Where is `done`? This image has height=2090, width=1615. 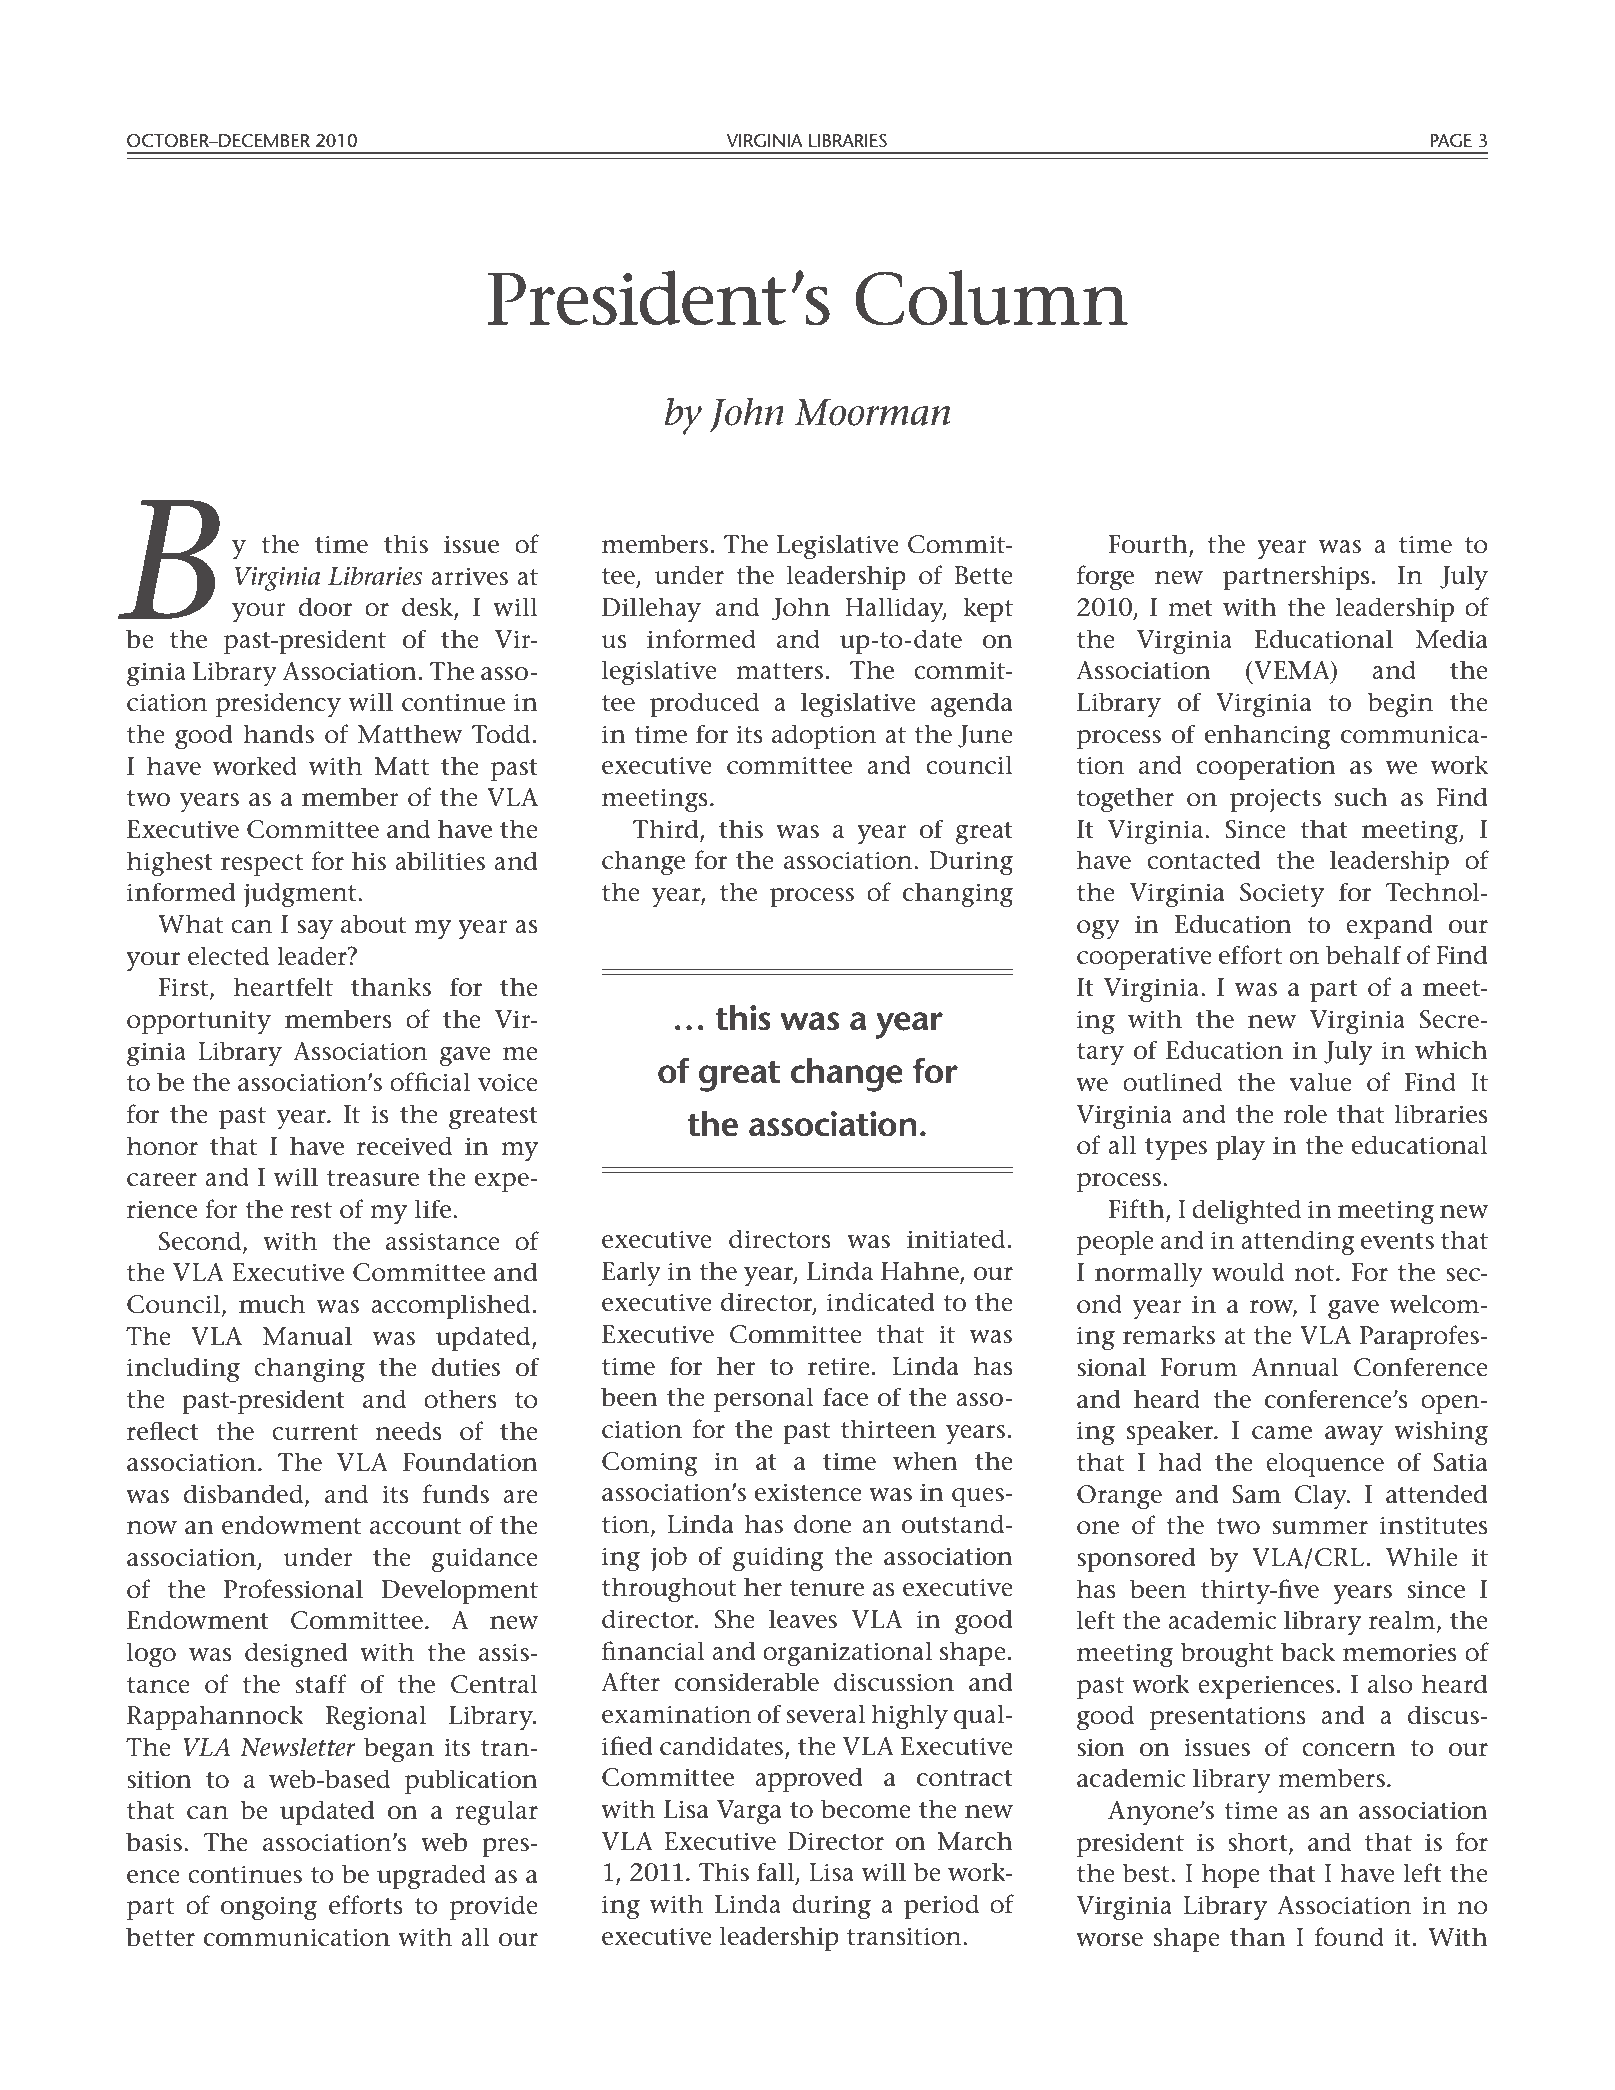
done is located at coordinates (822, 1524).
